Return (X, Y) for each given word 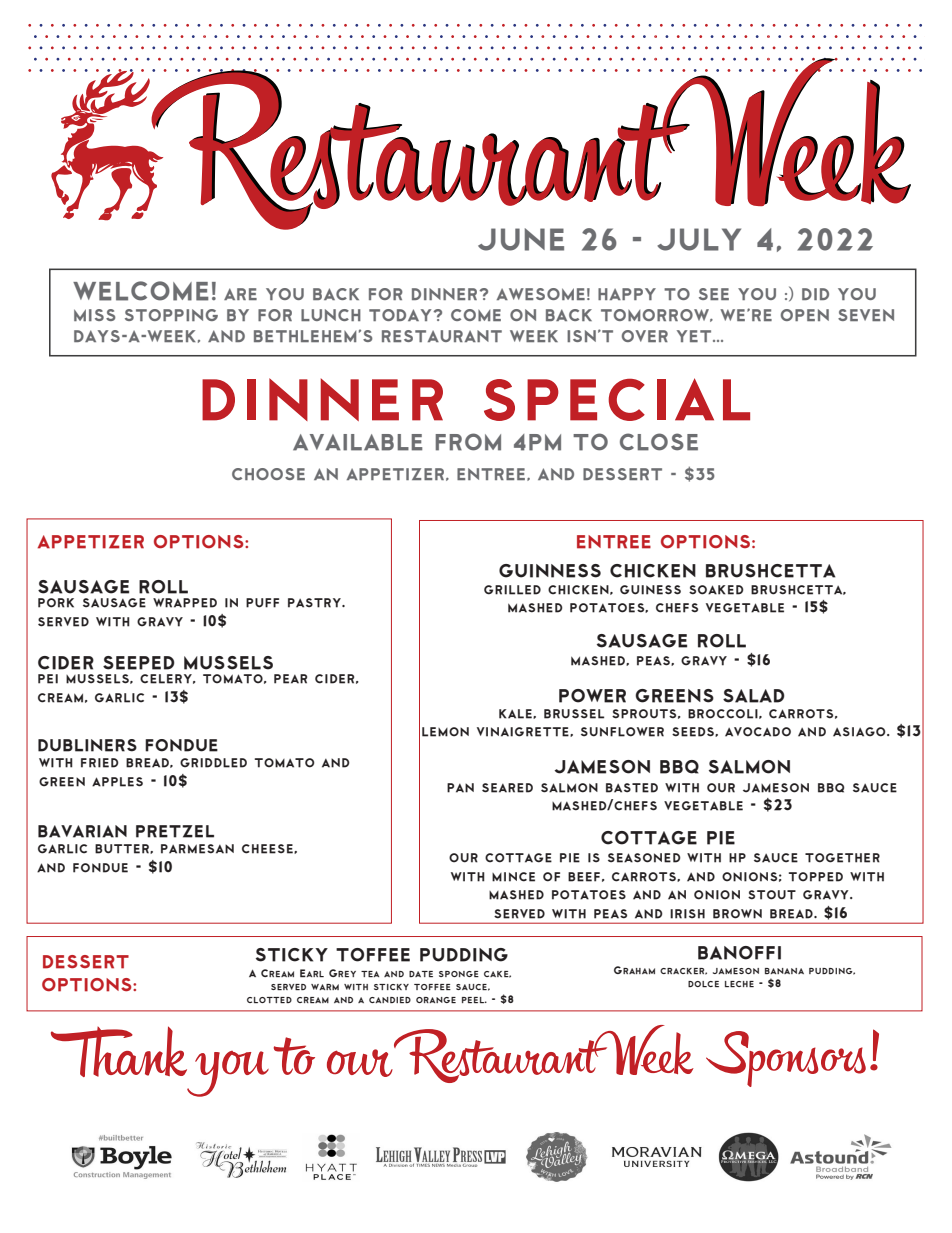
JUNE (521, 239)
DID (815, 294)
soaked (716, 590)
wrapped (185, 603)
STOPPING (171, 315)
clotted (269, 1000)
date (421, 974)
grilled (512, 590)
